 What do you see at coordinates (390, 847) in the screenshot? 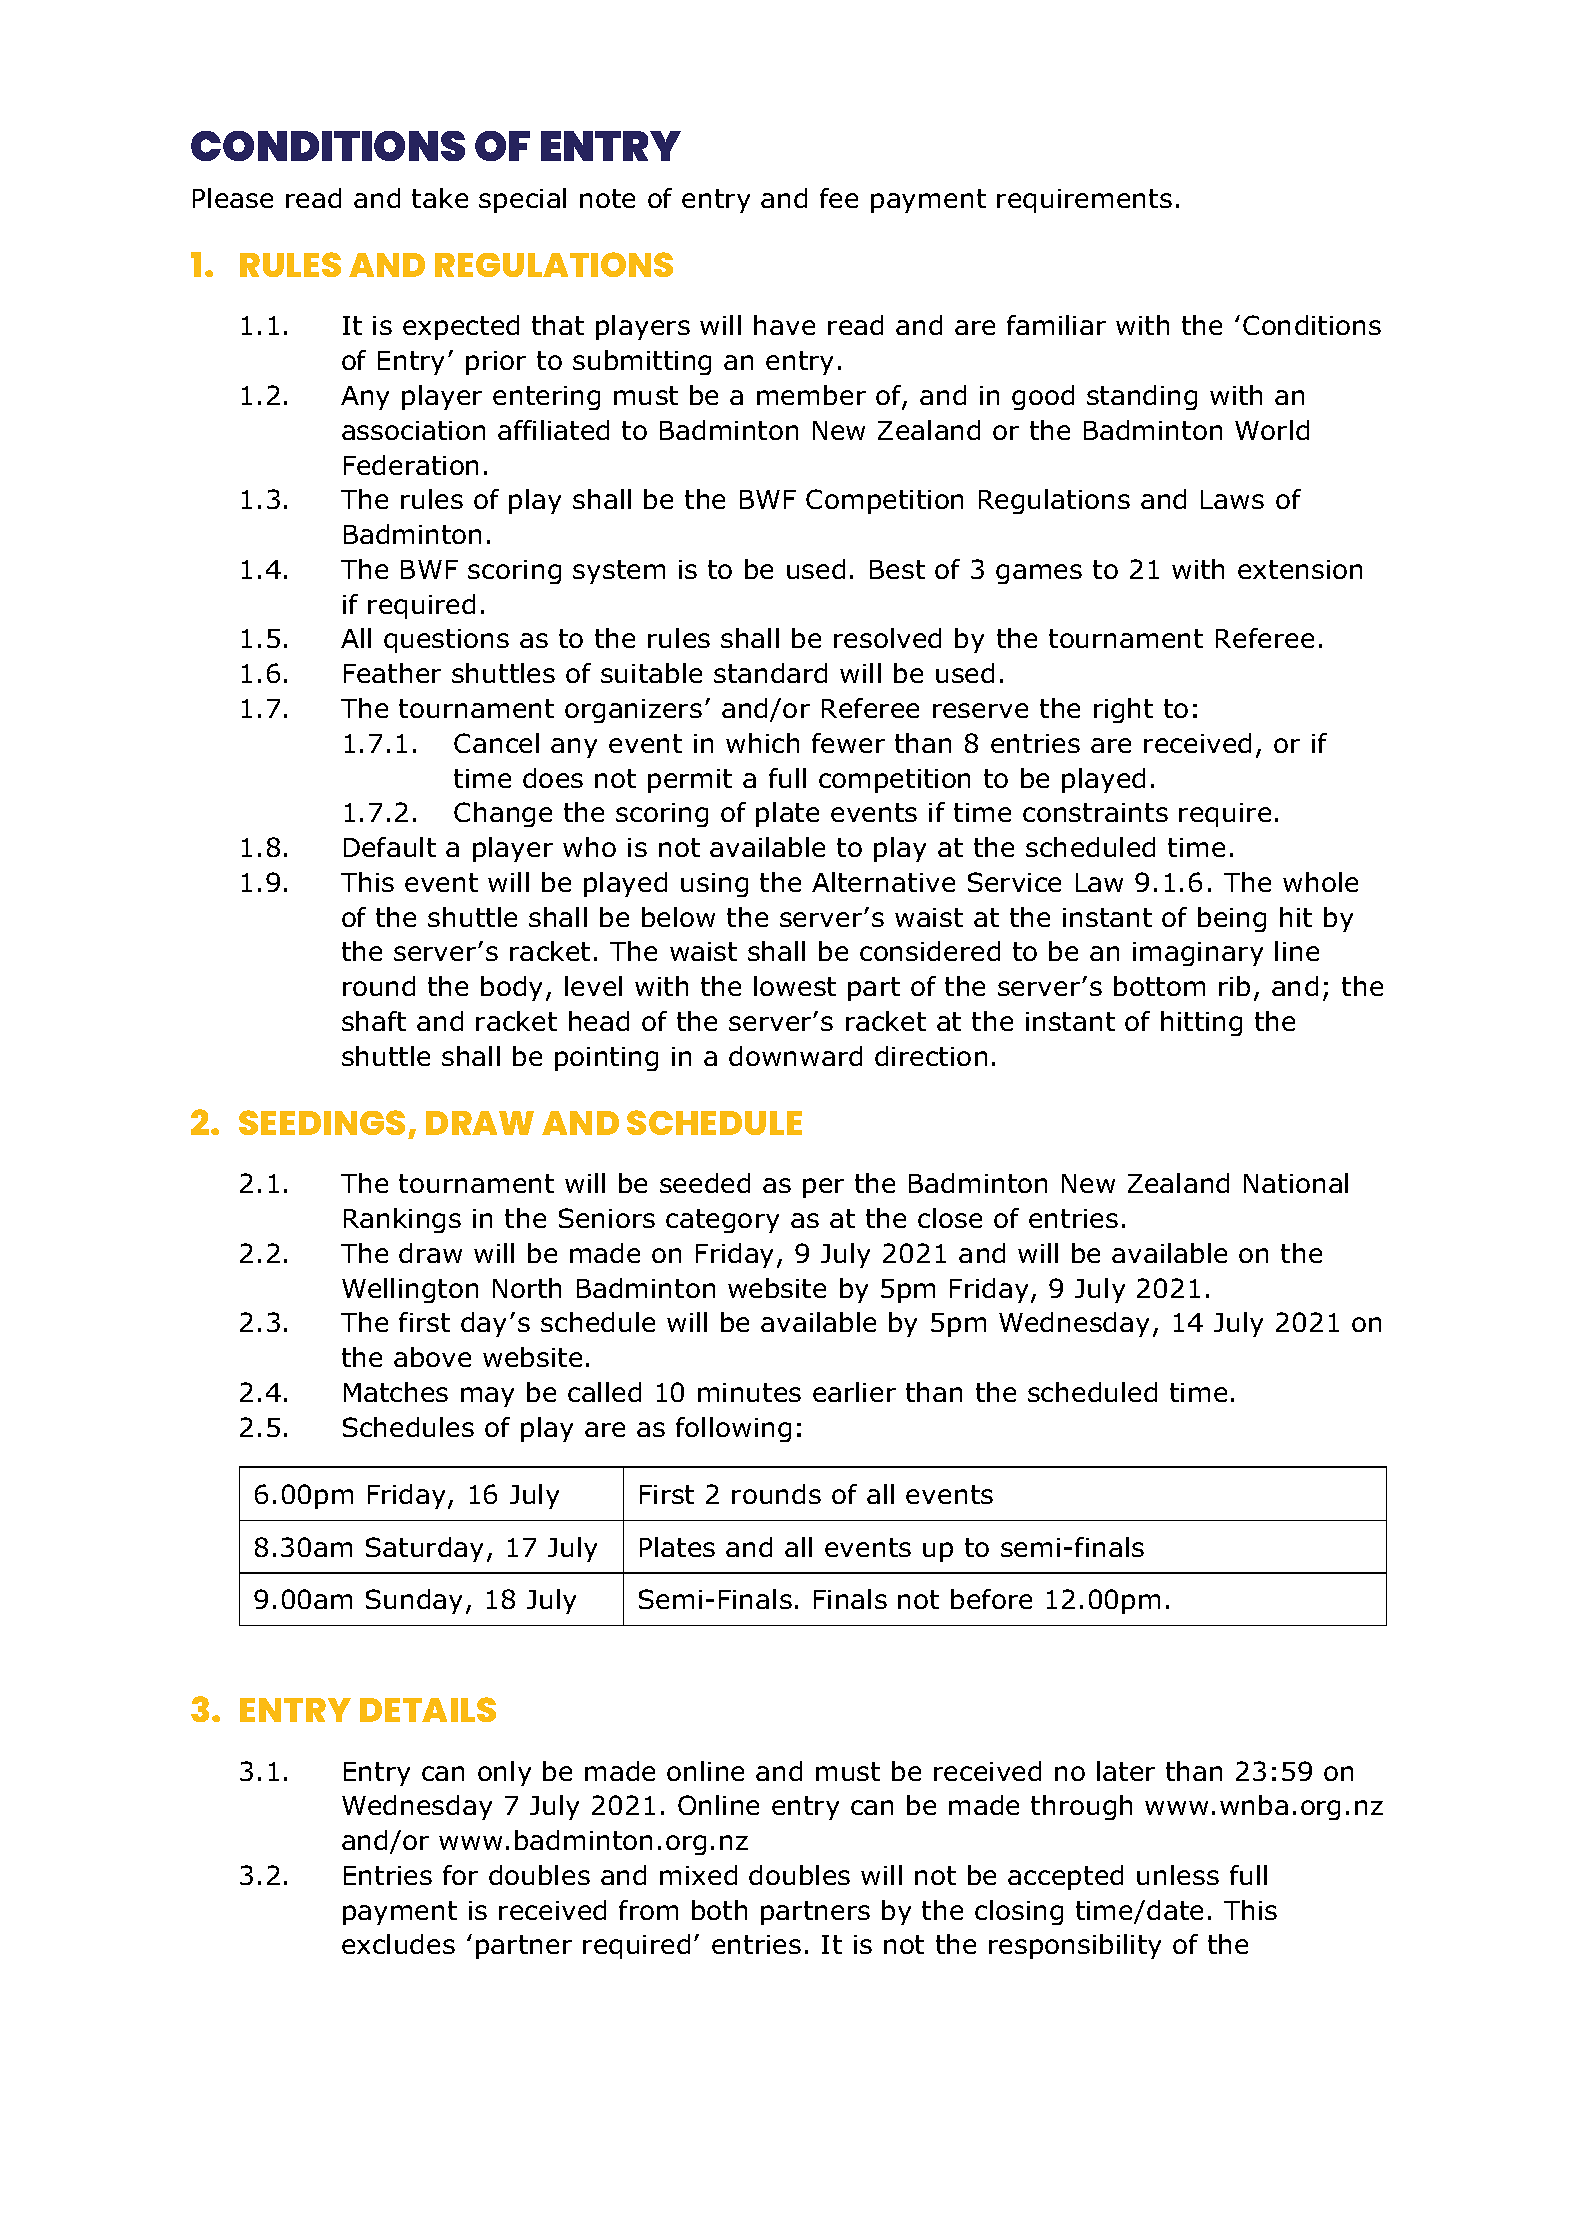
I see `Default` at bounding box center [390, 847].
